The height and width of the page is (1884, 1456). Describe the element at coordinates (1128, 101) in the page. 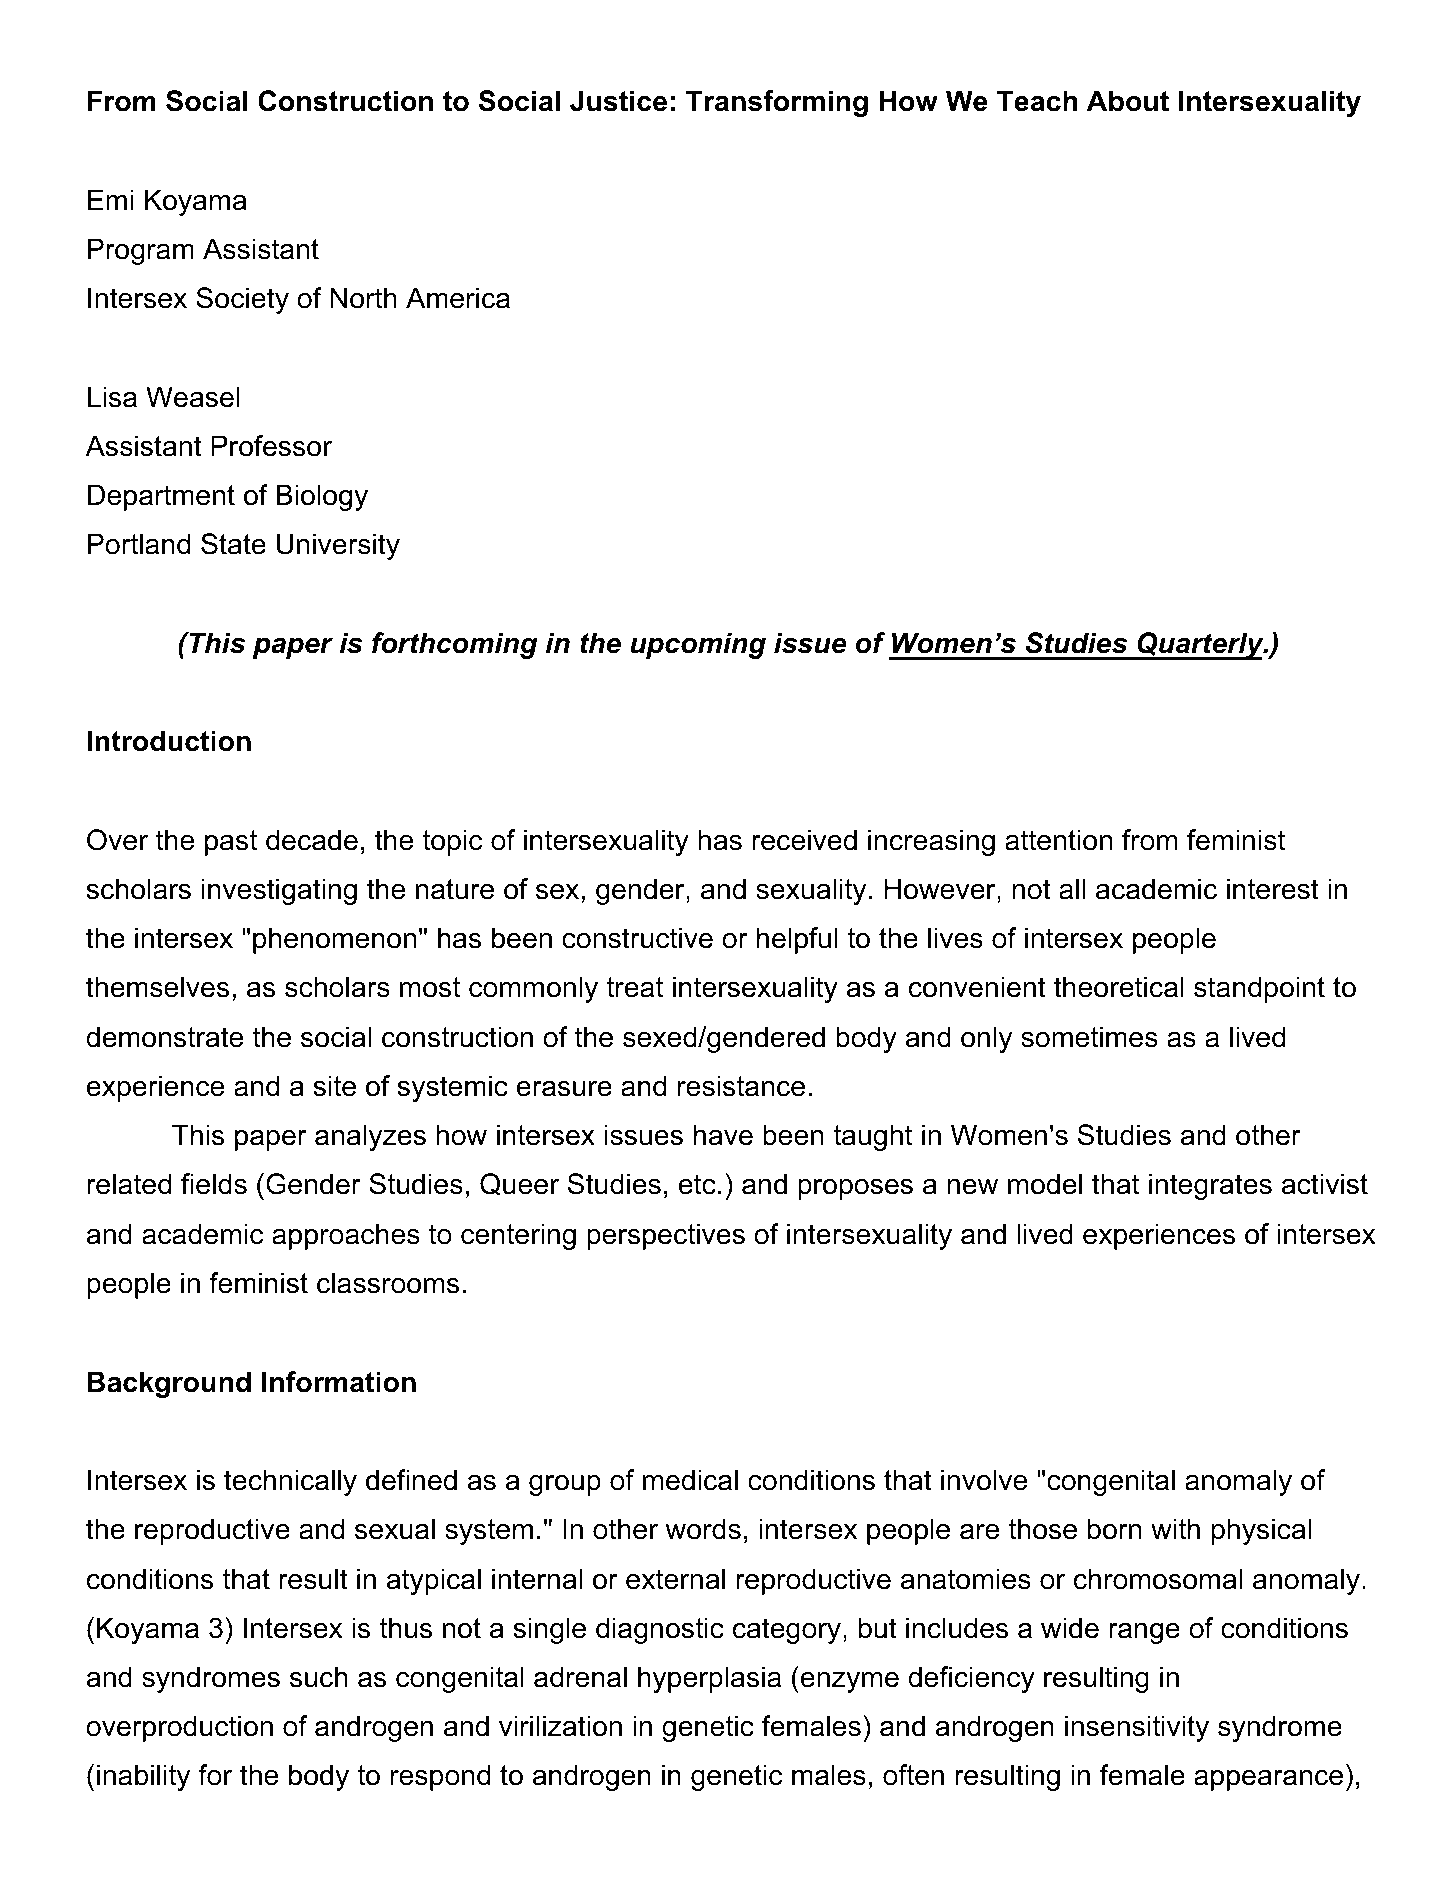

I see `About` at that location.
